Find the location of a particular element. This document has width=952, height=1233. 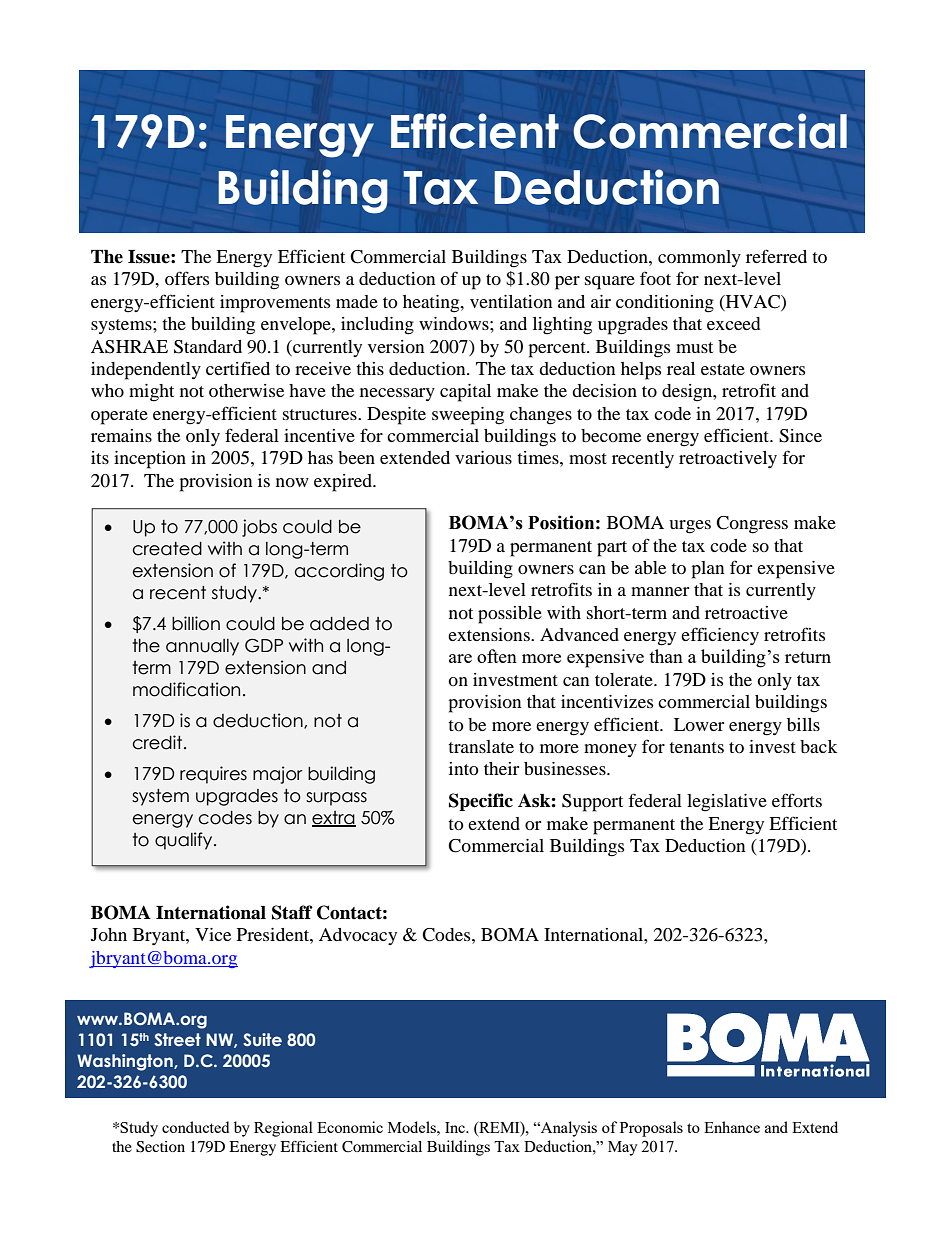

Economic is located at coordinates (350, 1127).
